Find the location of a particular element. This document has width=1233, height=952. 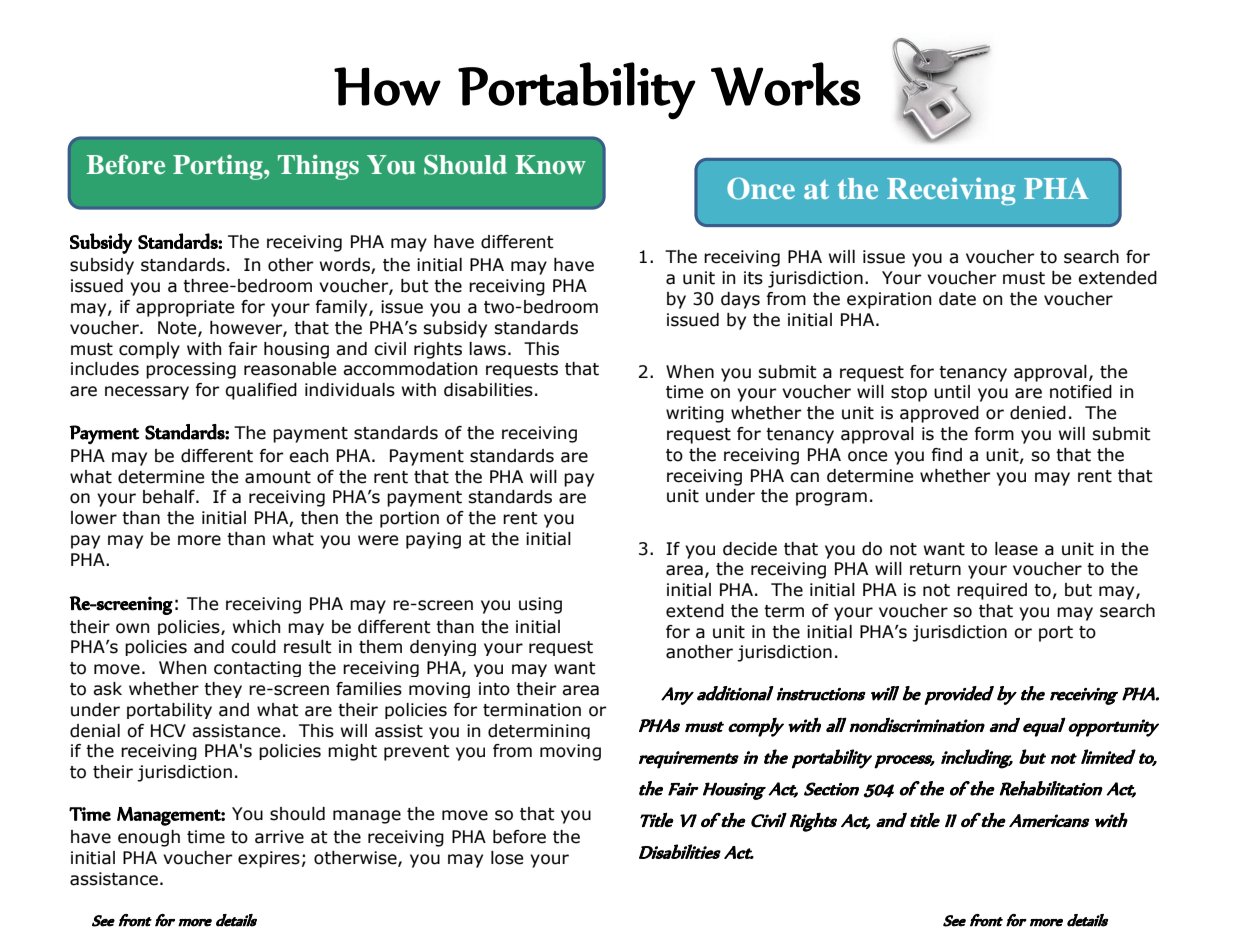

qualified is located at coordinates (261, 391).
